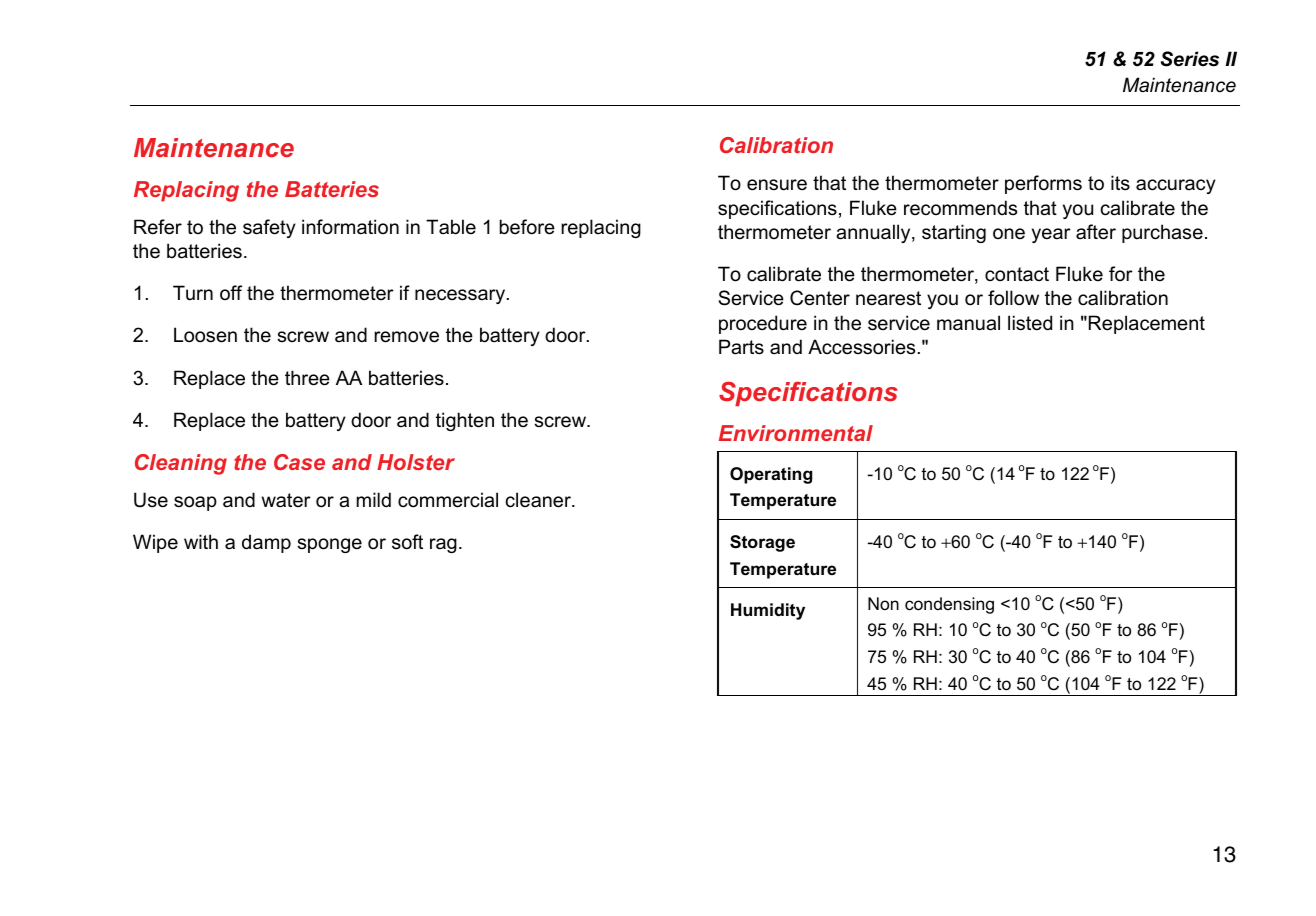 The height and width of the screenshot is (916, 1316). What do you see at coordinates (286, 500) in the screenshot?
I see `water` at bounding box center [286, 500].
